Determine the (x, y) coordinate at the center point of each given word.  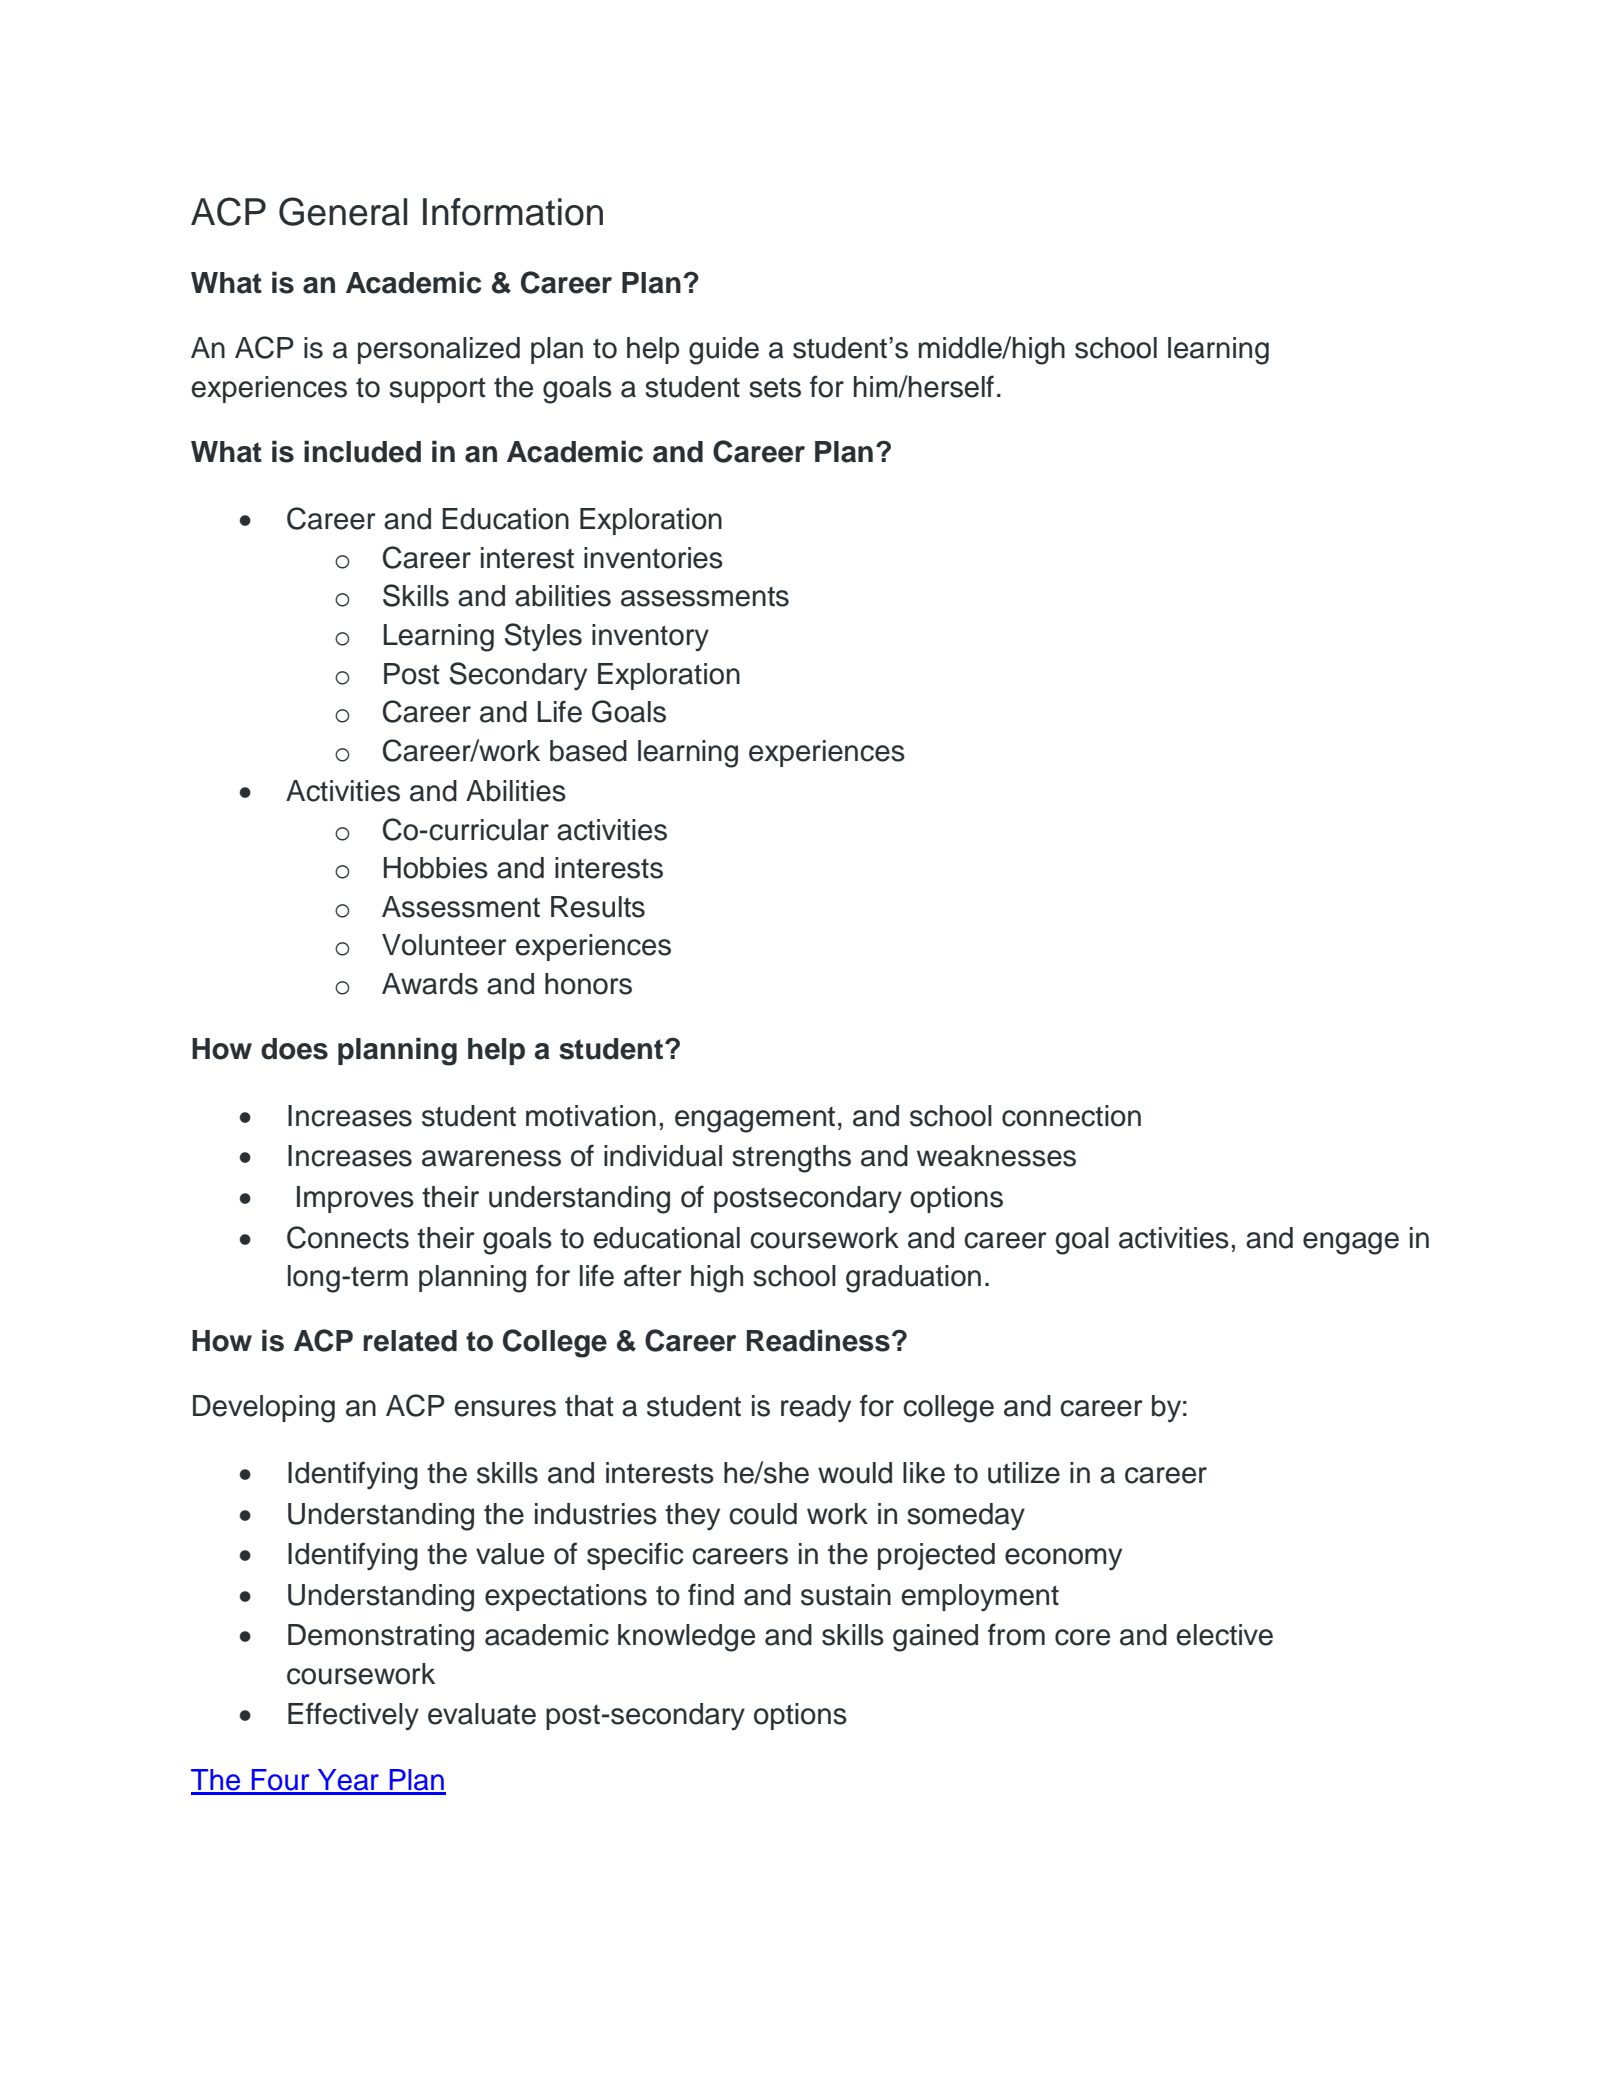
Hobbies (436, 868)
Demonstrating (381, 1638)
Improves (355, 1199)
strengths (791, 1159)
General (343, 211)
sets (775, 387)
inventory (650, 638)
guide (724, 351)
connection (1071, 1116)
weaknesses (996, 1156)
